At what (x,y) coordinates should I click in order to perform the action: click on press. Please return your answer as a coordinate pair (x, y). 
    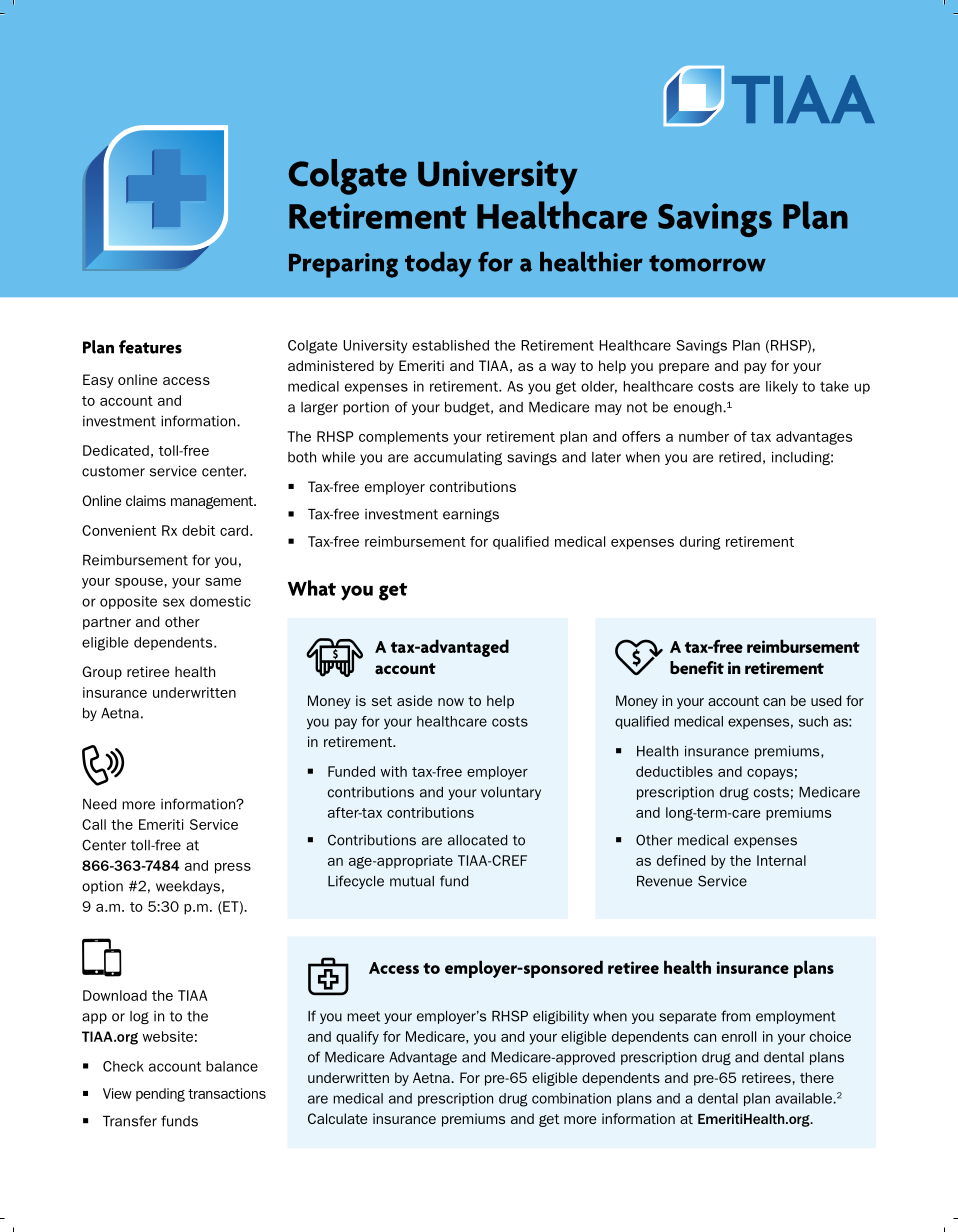
    Looking at the image, I should click on (233, 868).
